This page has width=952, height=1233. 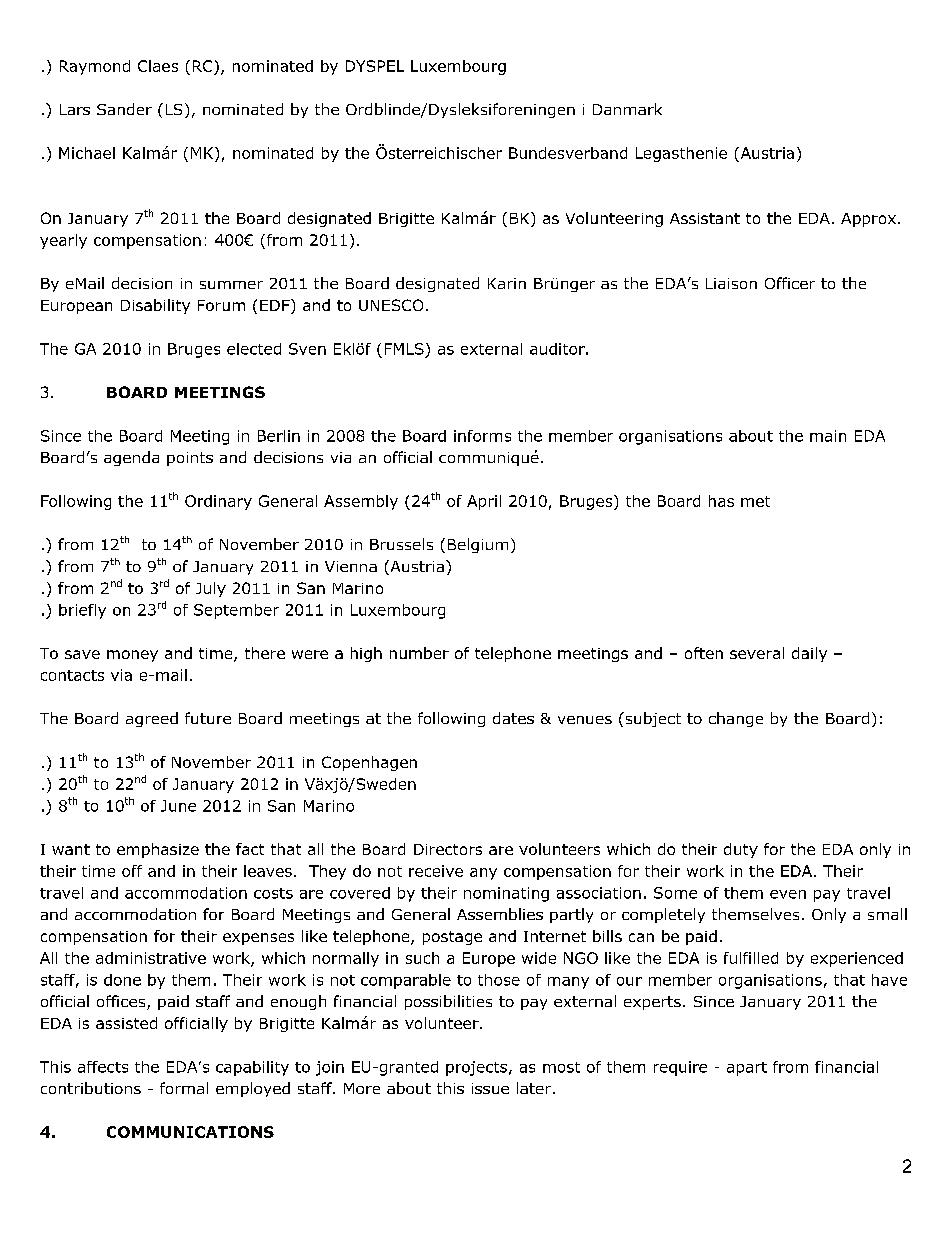 What do you see at coordinates (155, 306) in the page?
I see `Disability` at bounding box center [155, 306].
